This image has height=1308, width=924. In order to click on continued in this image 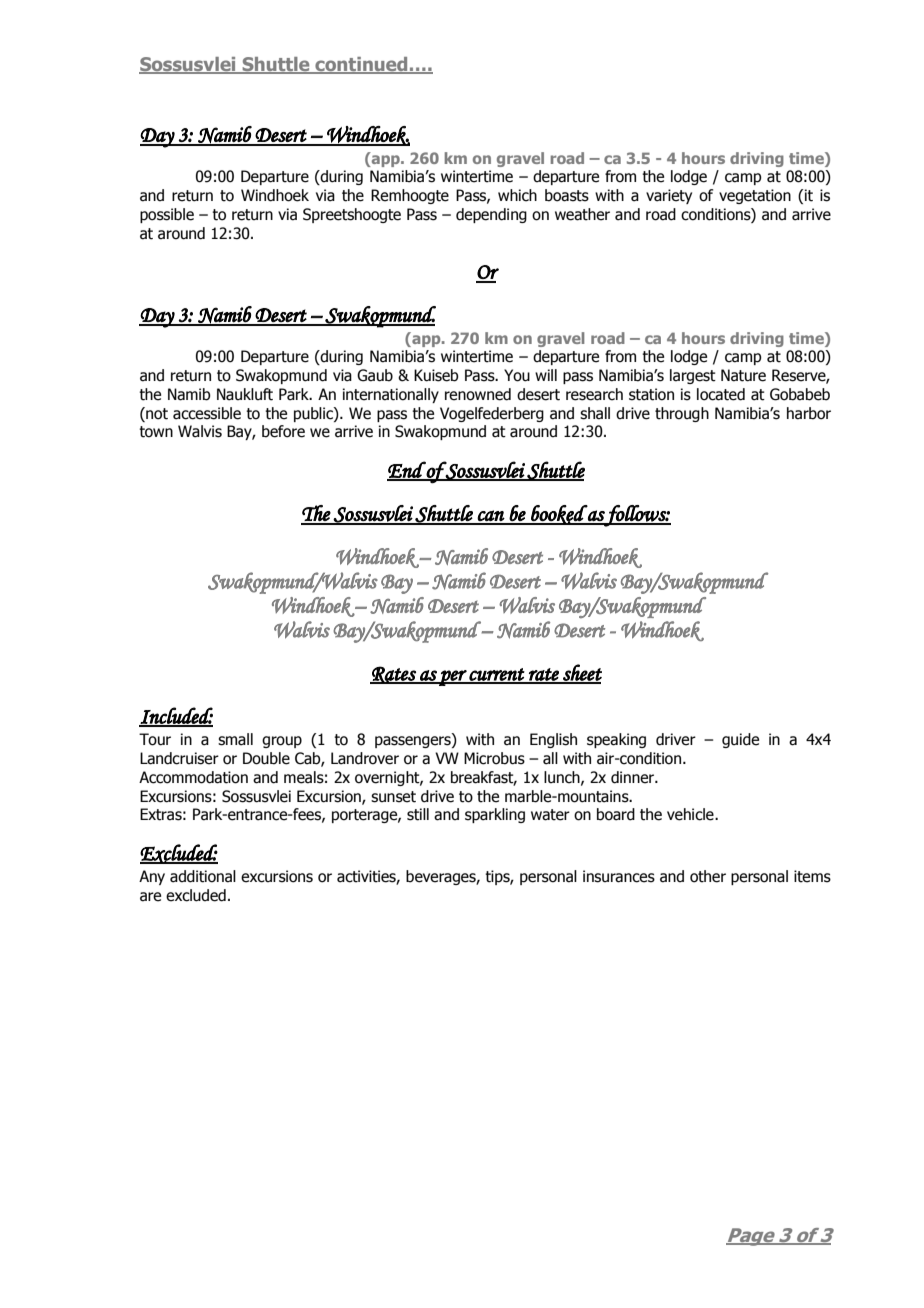, I will do `click(361, 65)`.
